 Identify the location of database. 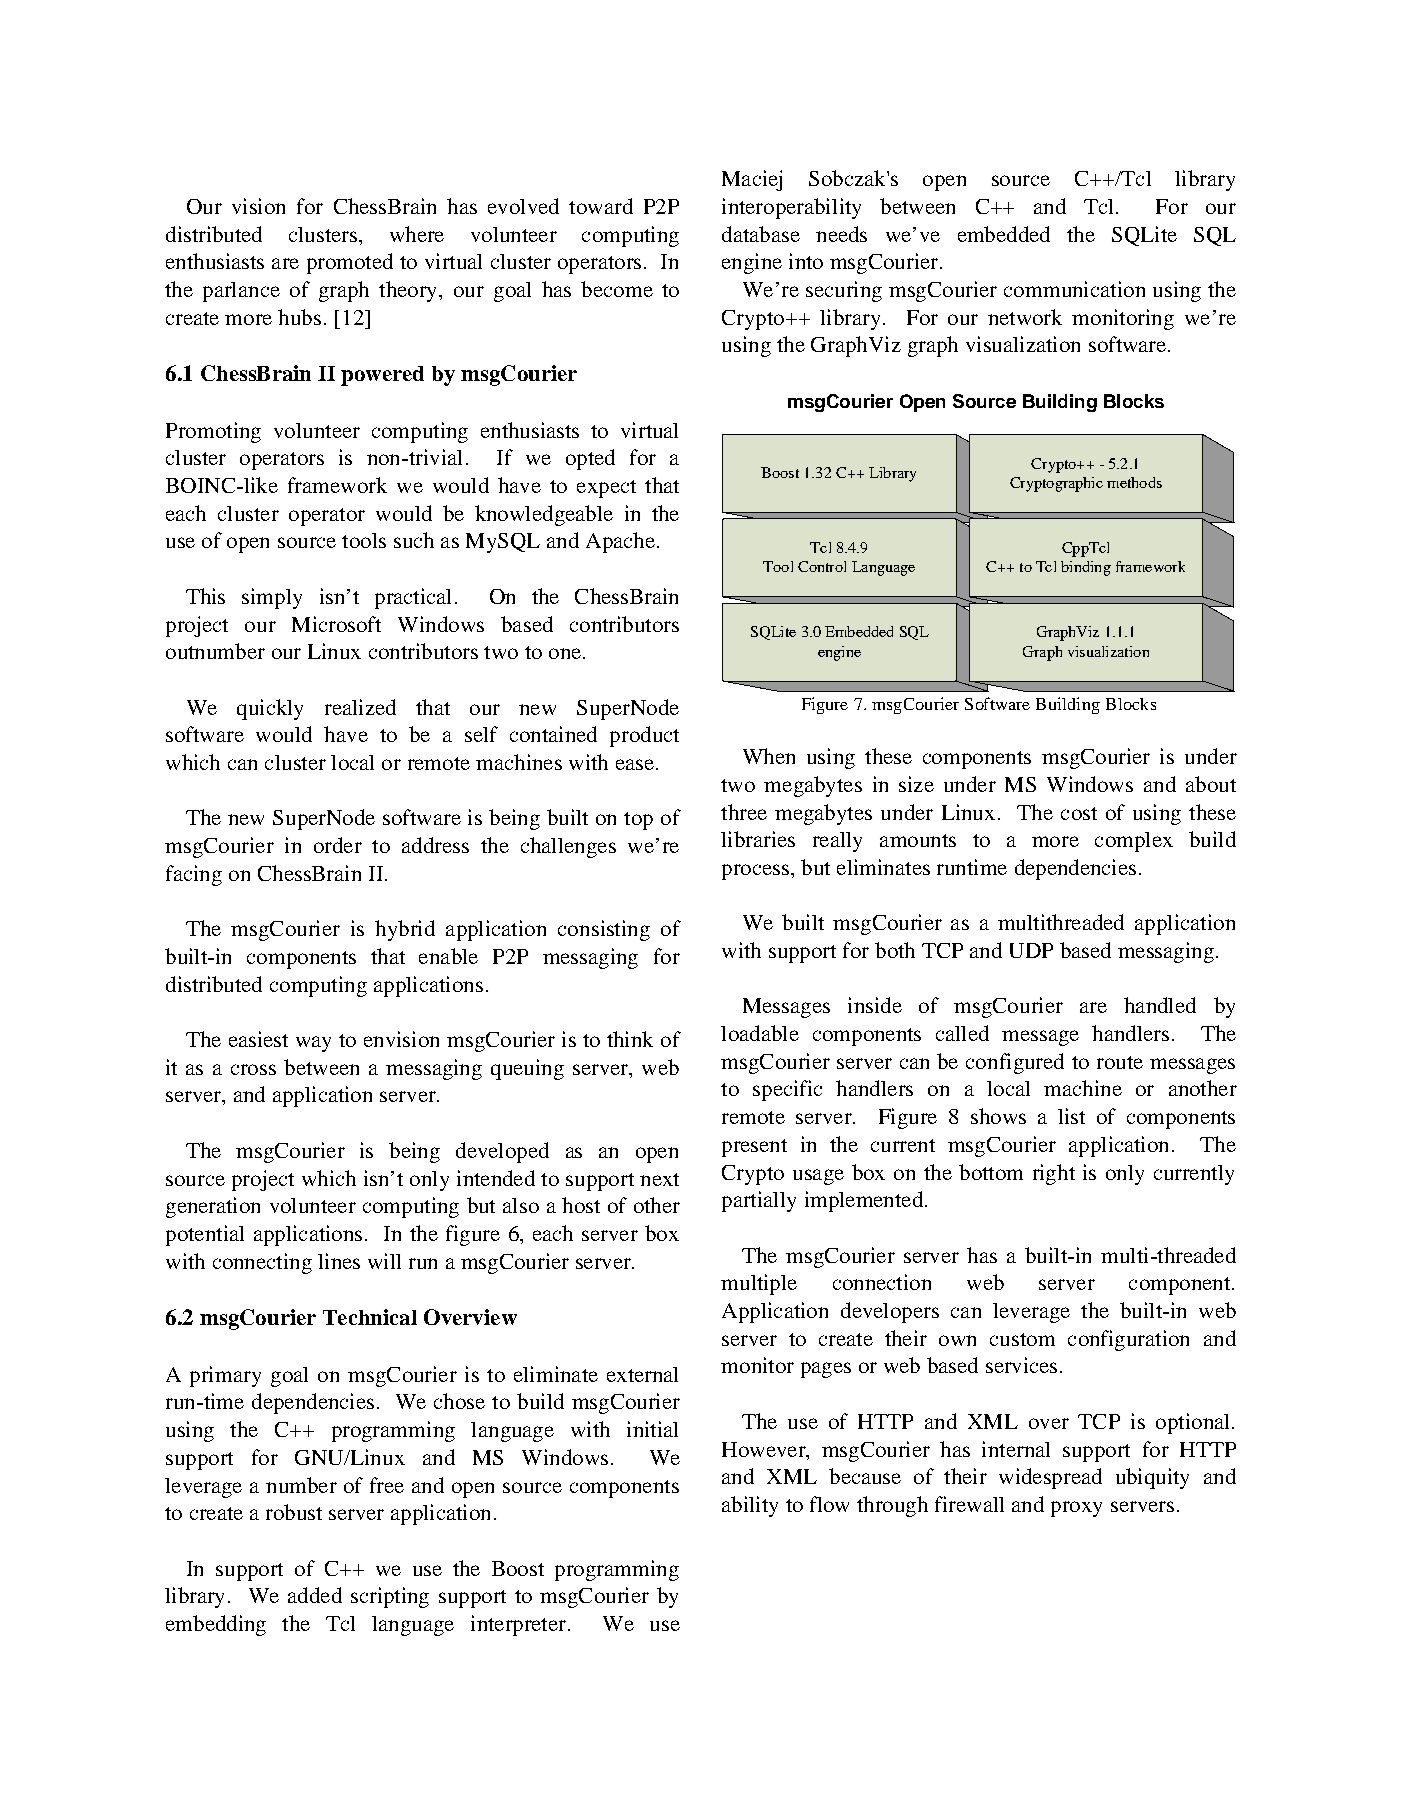
(761, 234).
